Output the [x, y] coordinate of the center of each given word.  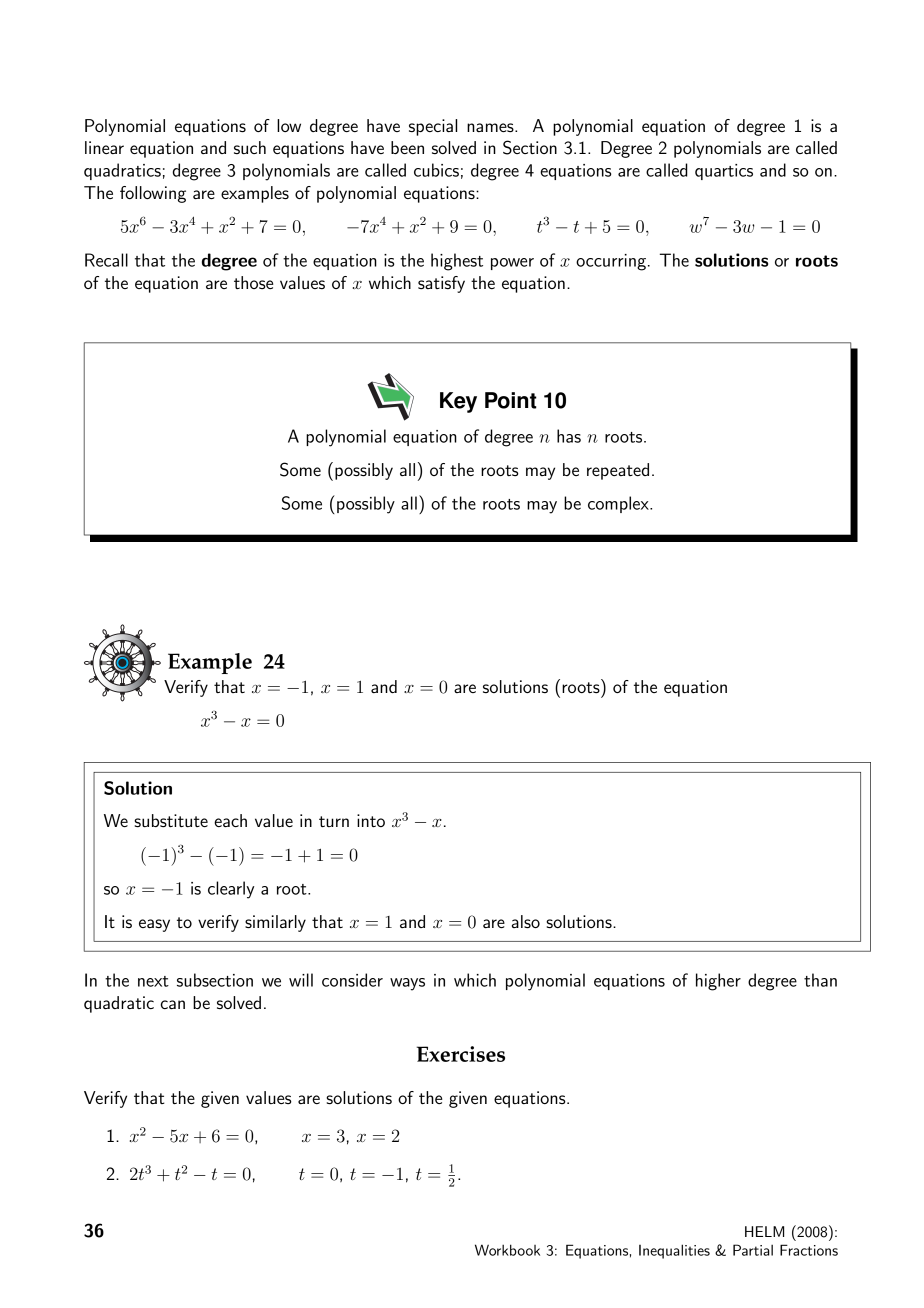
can [173, 1004]
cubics [436, 170]
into [371, 820]
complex [619, 504]
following [153, 194]
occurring [612, 262]
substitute [171, 820]
